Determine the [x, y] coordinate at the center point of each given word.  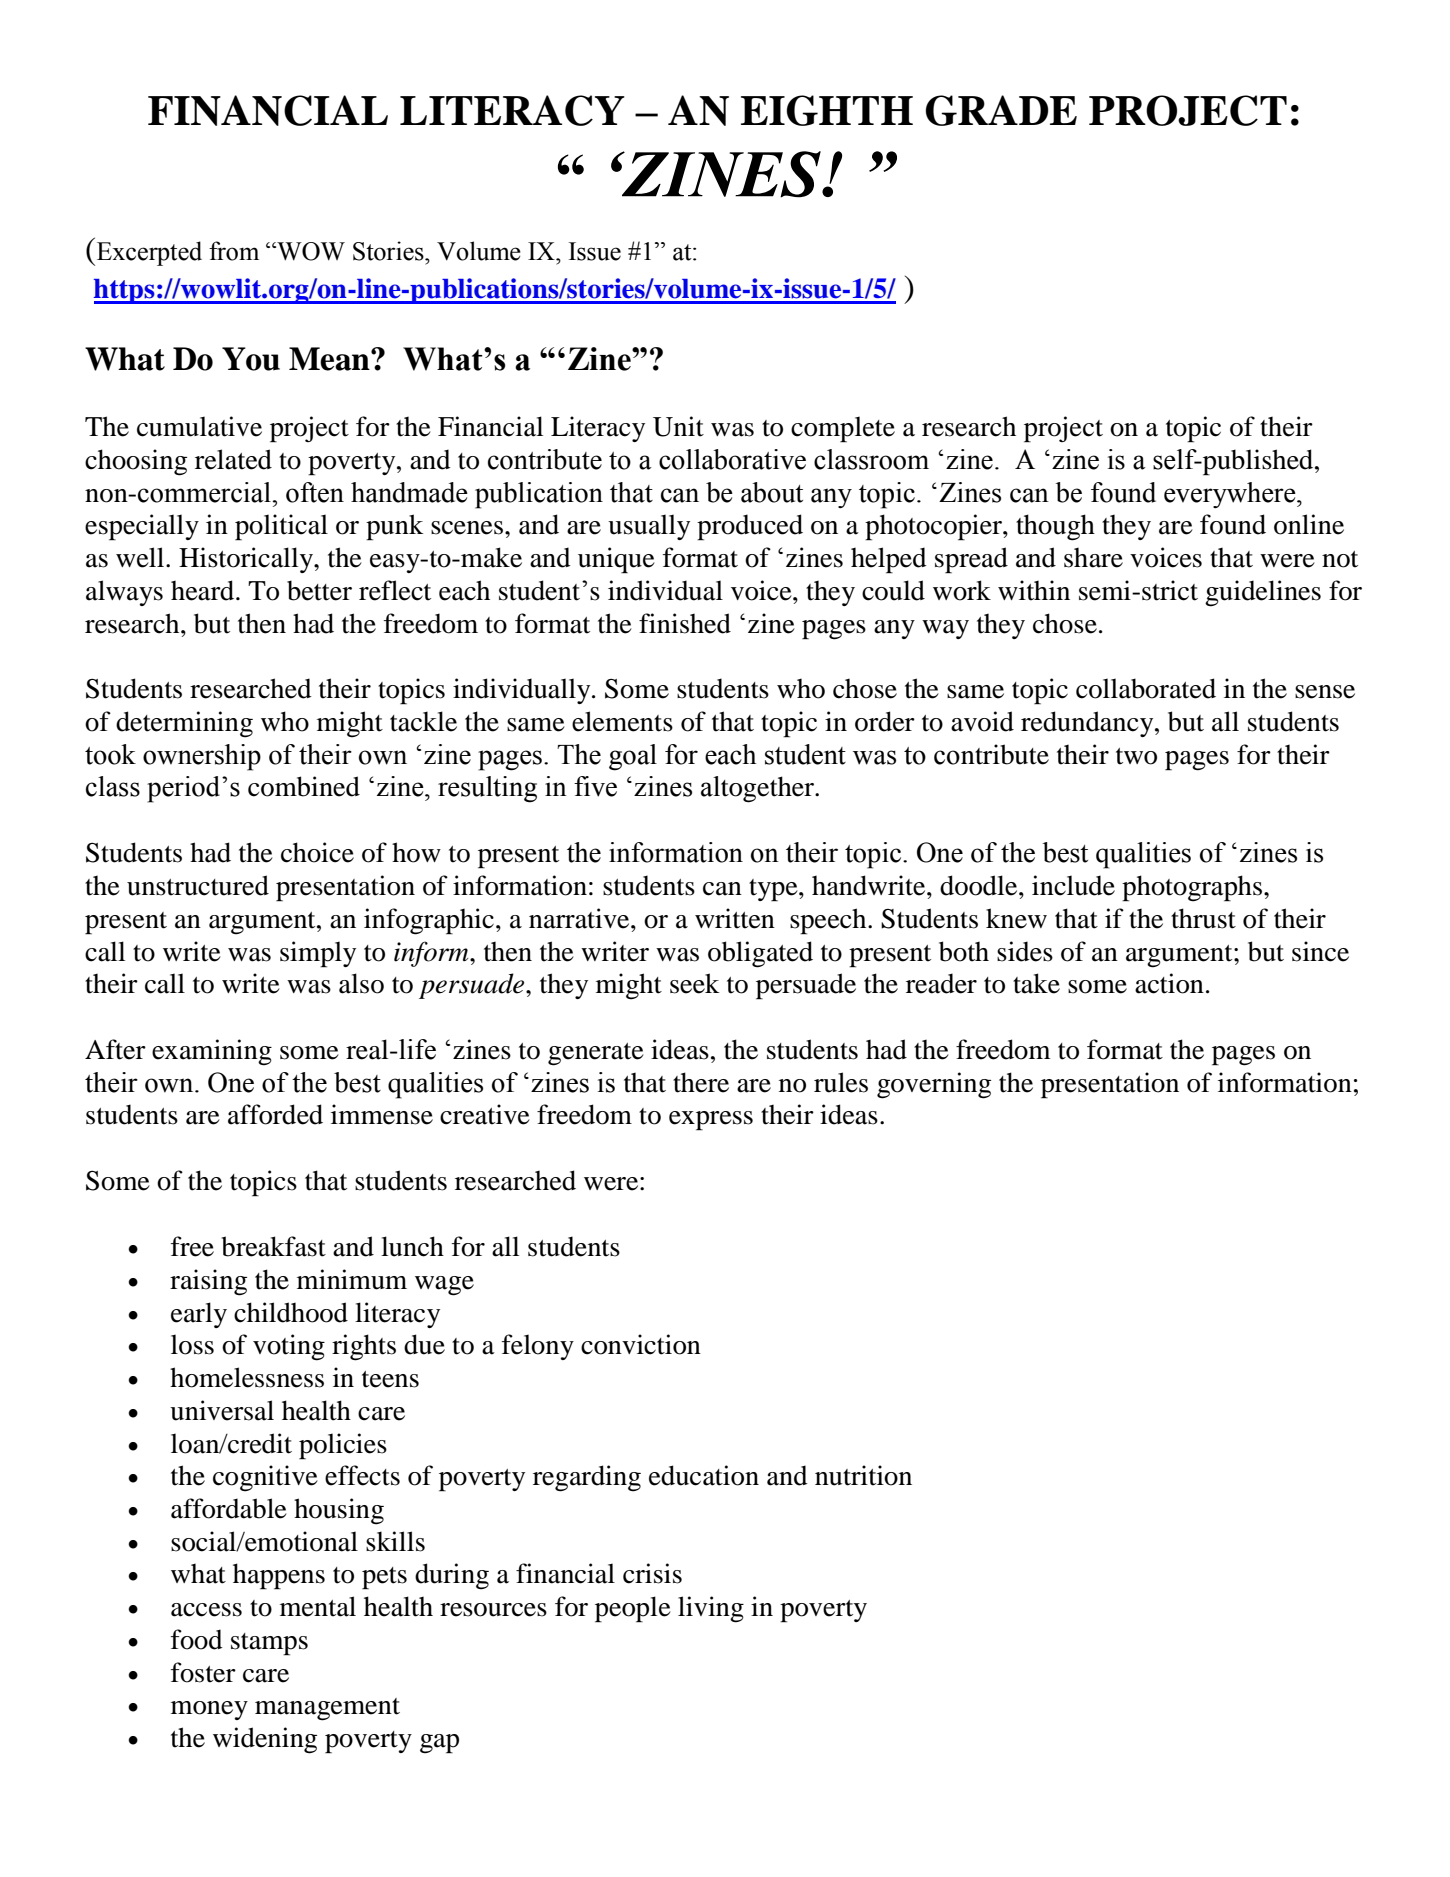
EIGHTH [827, 110]
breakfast [274, 1246]
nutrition [863, 1475]
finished [685, 623]
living [711, 1609]
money [209, 1710]
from [234, 251]
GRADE [1001, 110]
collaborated [1146, 688]
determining [184, 724]
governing [934, 1085]
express [711, 1121]
